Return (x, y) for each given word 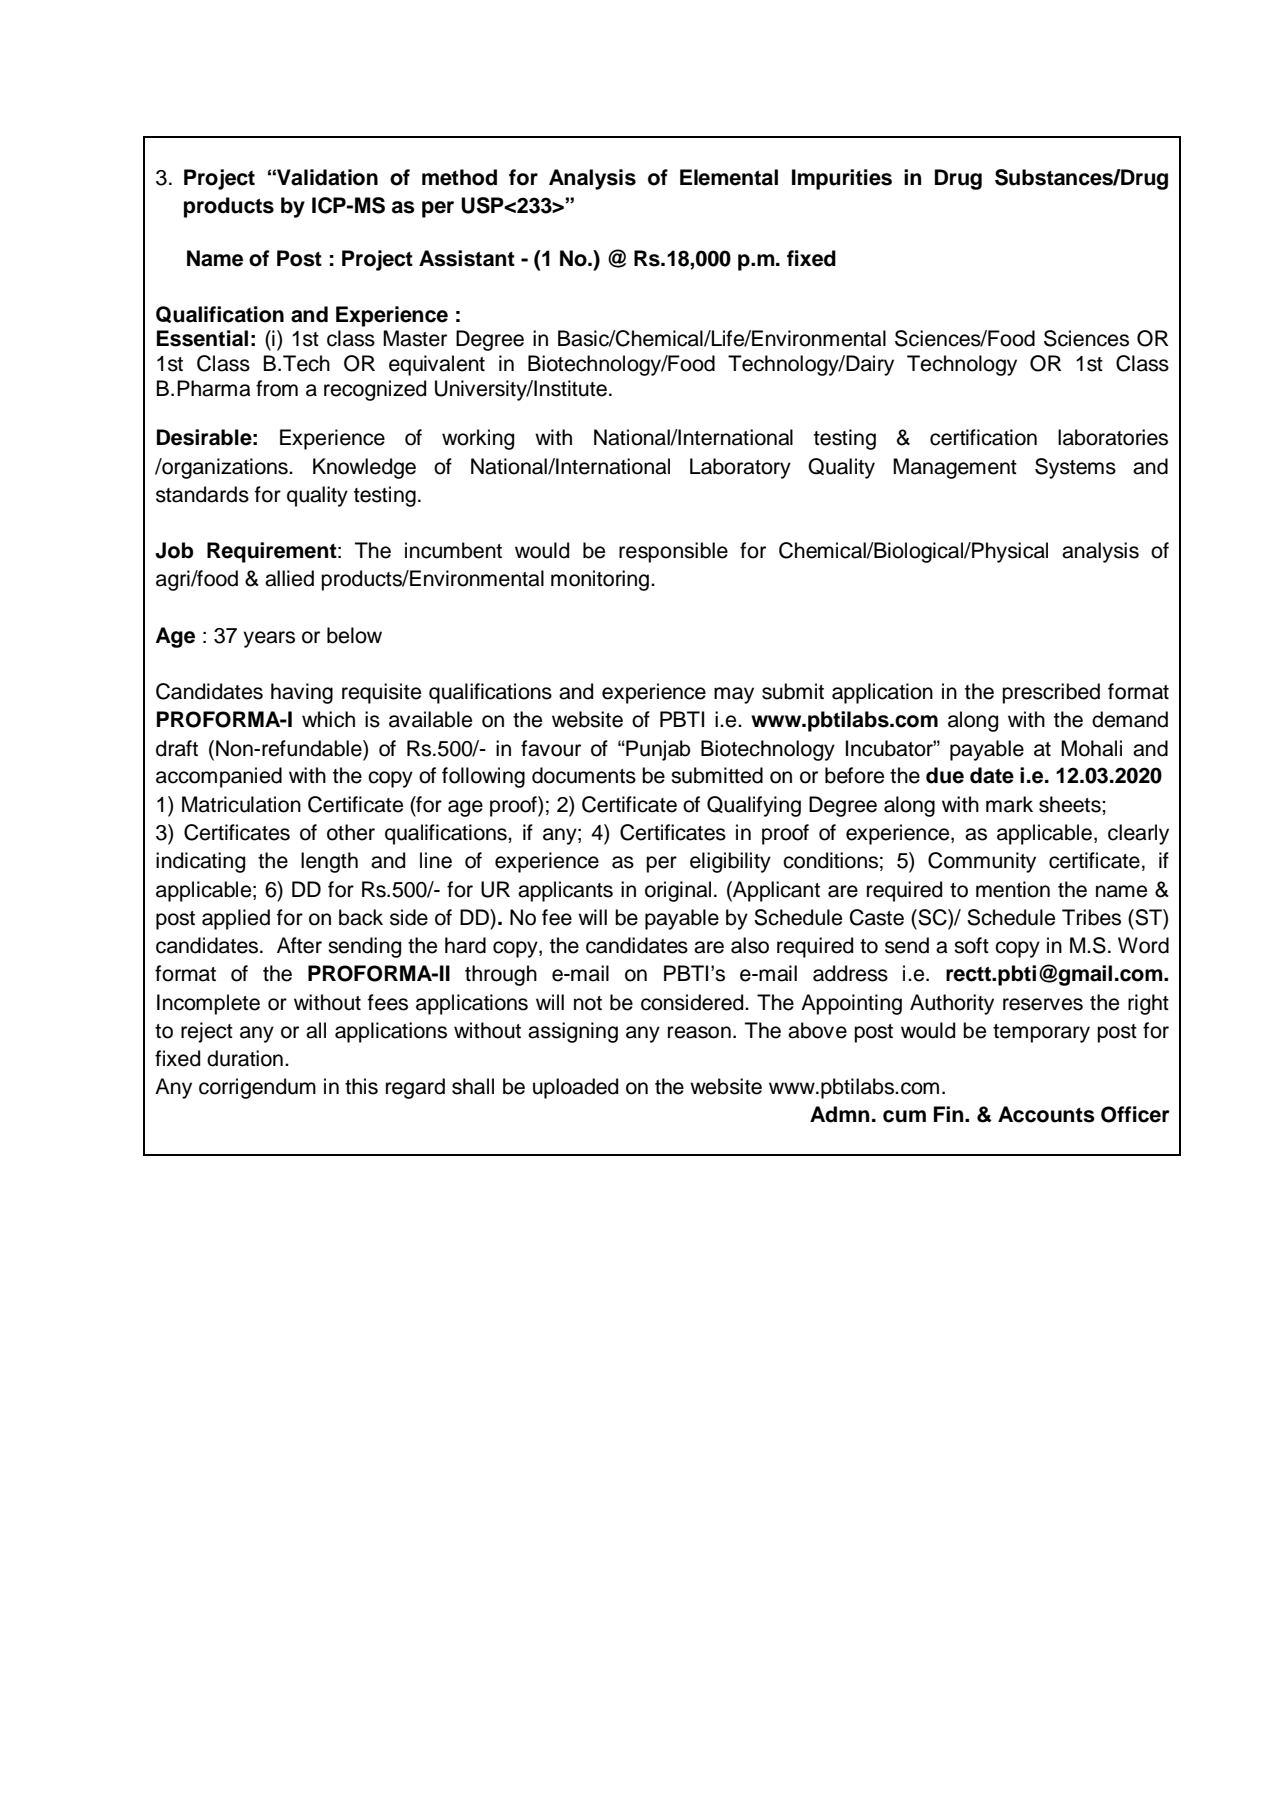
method (459, 177)
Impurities (842, 179)
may (734, 695)
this (361, 1086)
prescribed (1051, 693)
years (269, 639)
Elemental (729, 177)
